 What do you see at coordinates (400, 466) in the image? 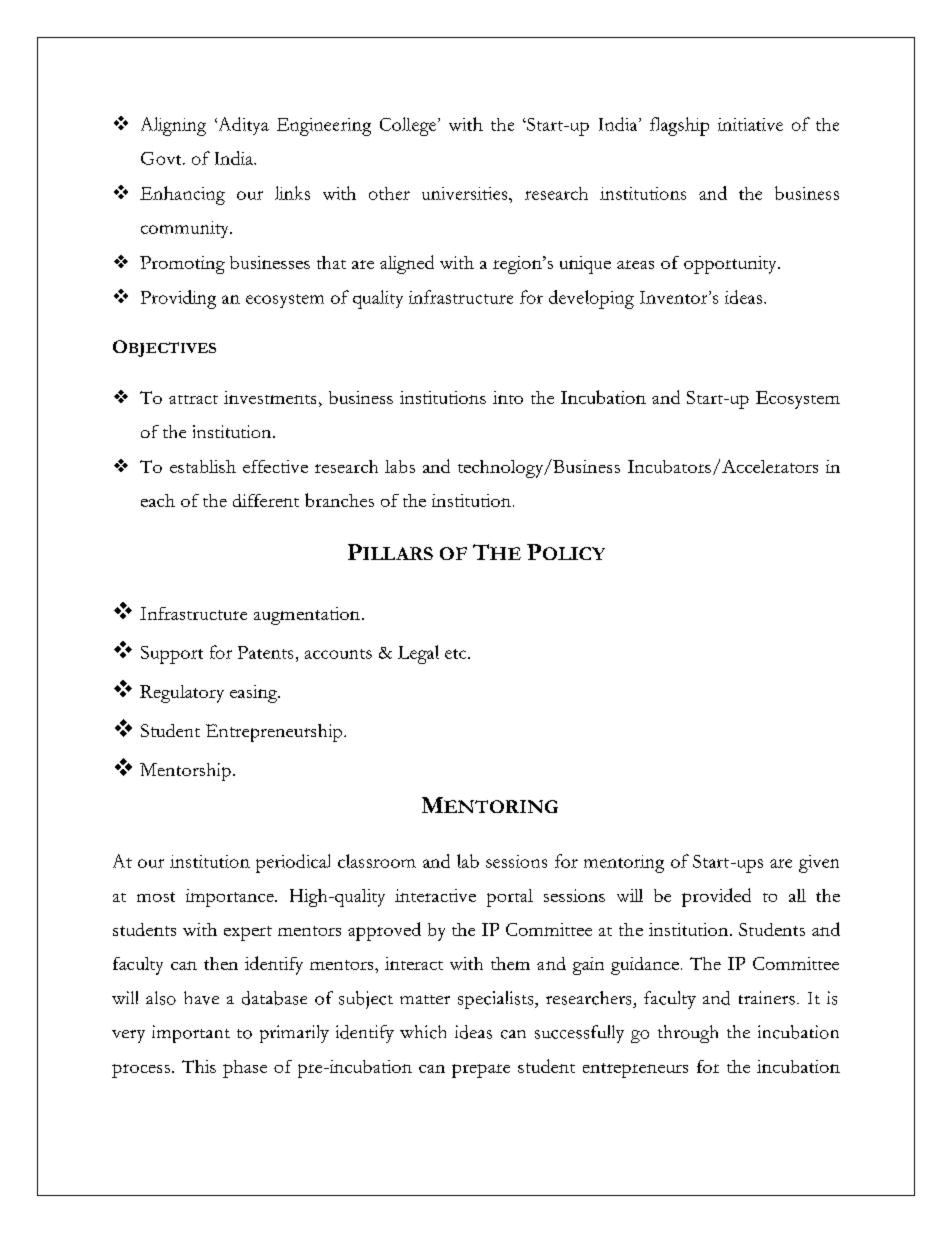
I see `labs` at bounding box center [400, 466].
